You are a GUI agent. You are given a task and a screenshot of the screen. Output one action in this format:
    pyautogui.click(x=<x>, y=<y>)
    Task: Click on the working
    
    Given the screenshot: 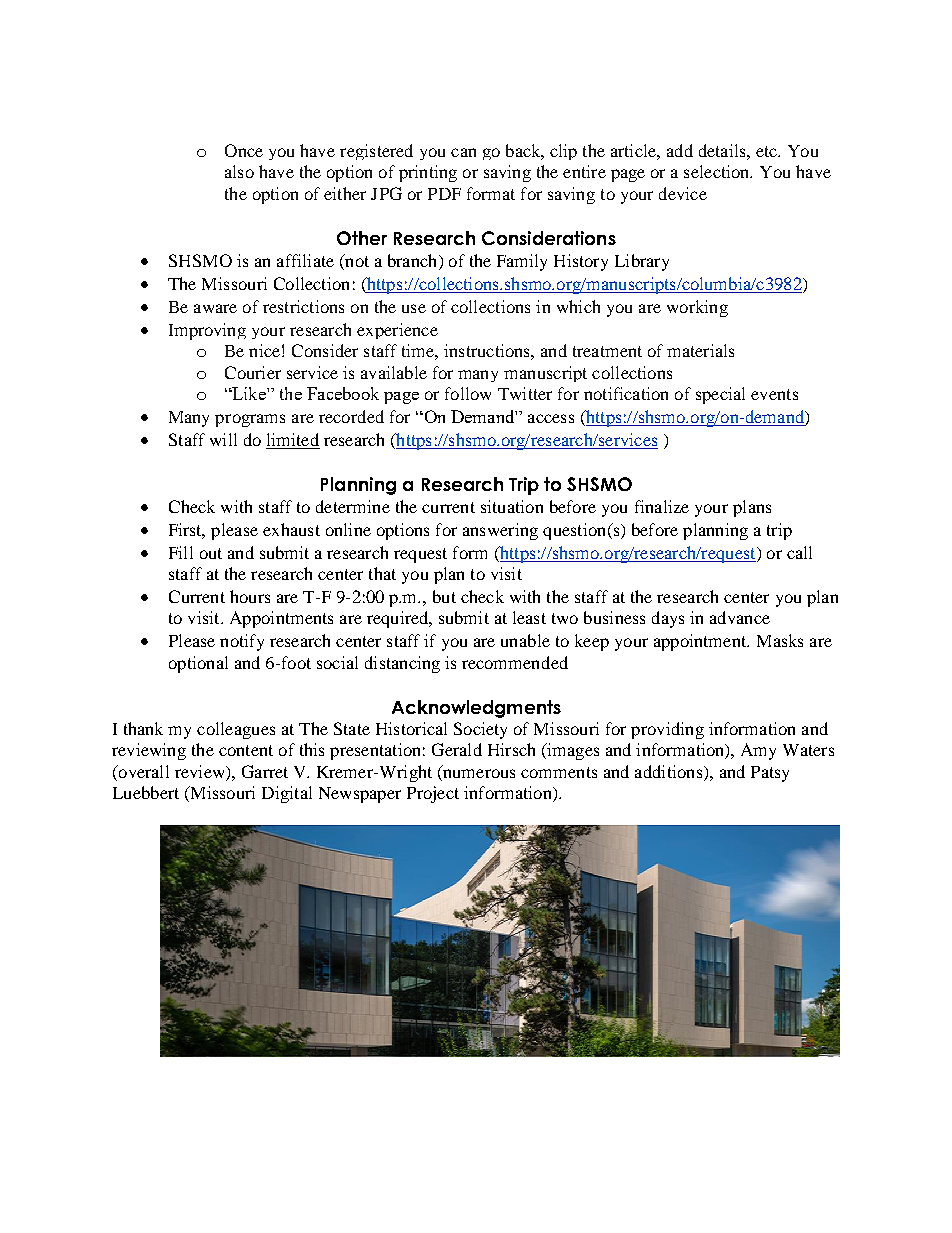 What is the action you would take?
    pyautogui.click(x=697, y=308)
